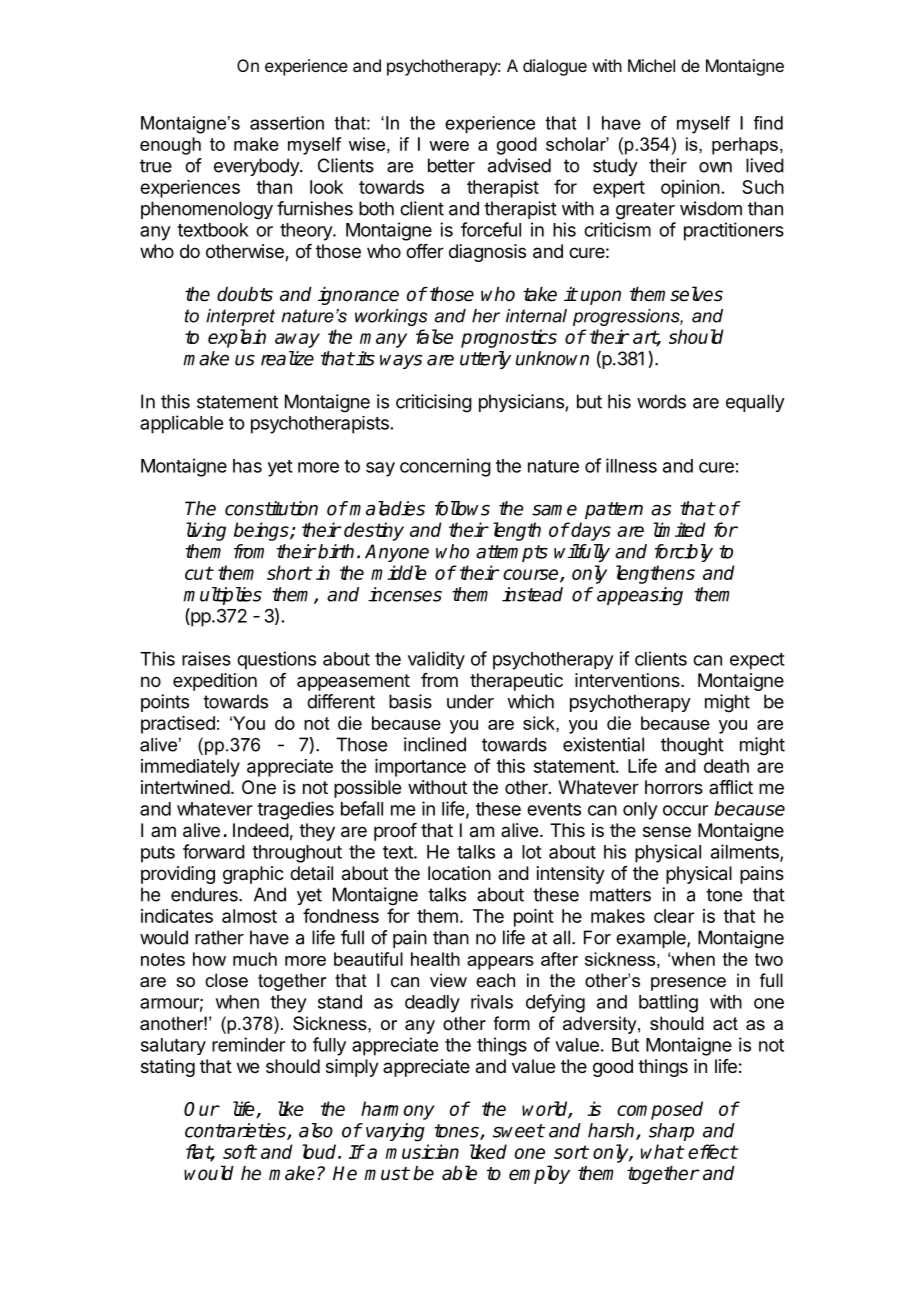 Image resolution: width=924 pixels, height=1308 pixels. Describe the element at coordinates (485, 360) in the document. I see `utterly` at that location.
